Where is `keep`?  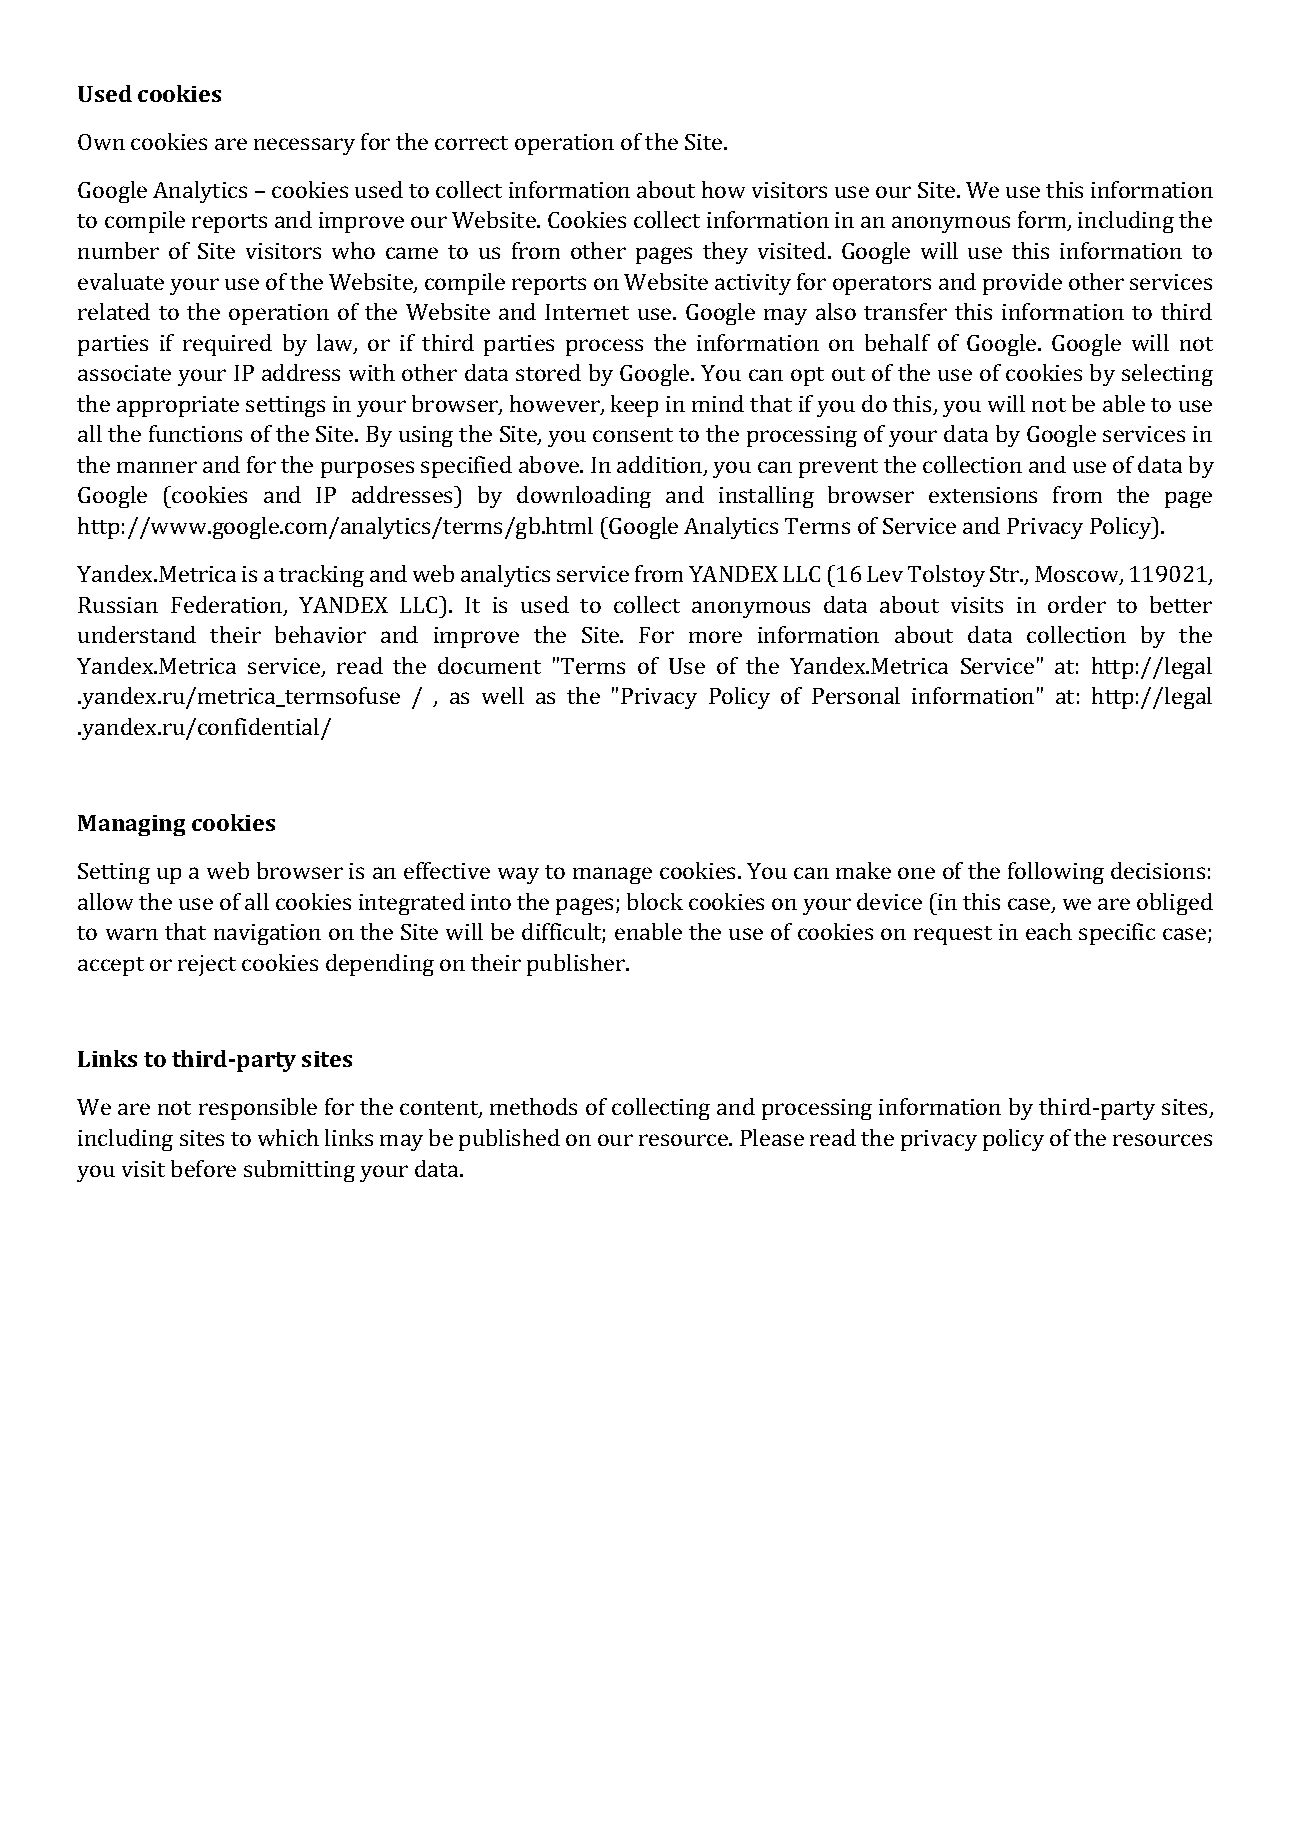 keep is located at coordinates (634, 406).
